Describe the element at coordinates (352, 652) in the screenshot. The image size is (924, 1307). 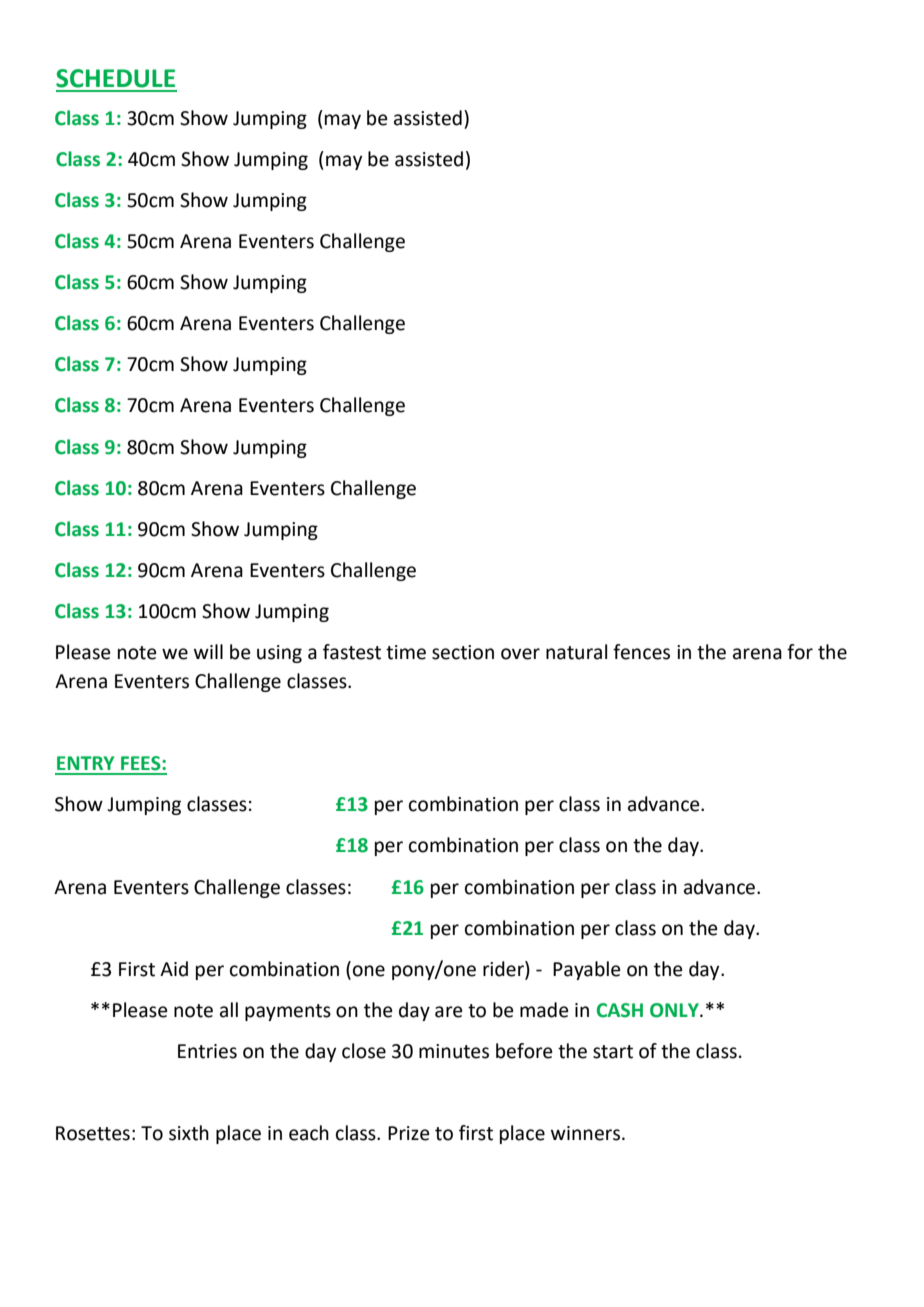
I see `fastest` at that location.
